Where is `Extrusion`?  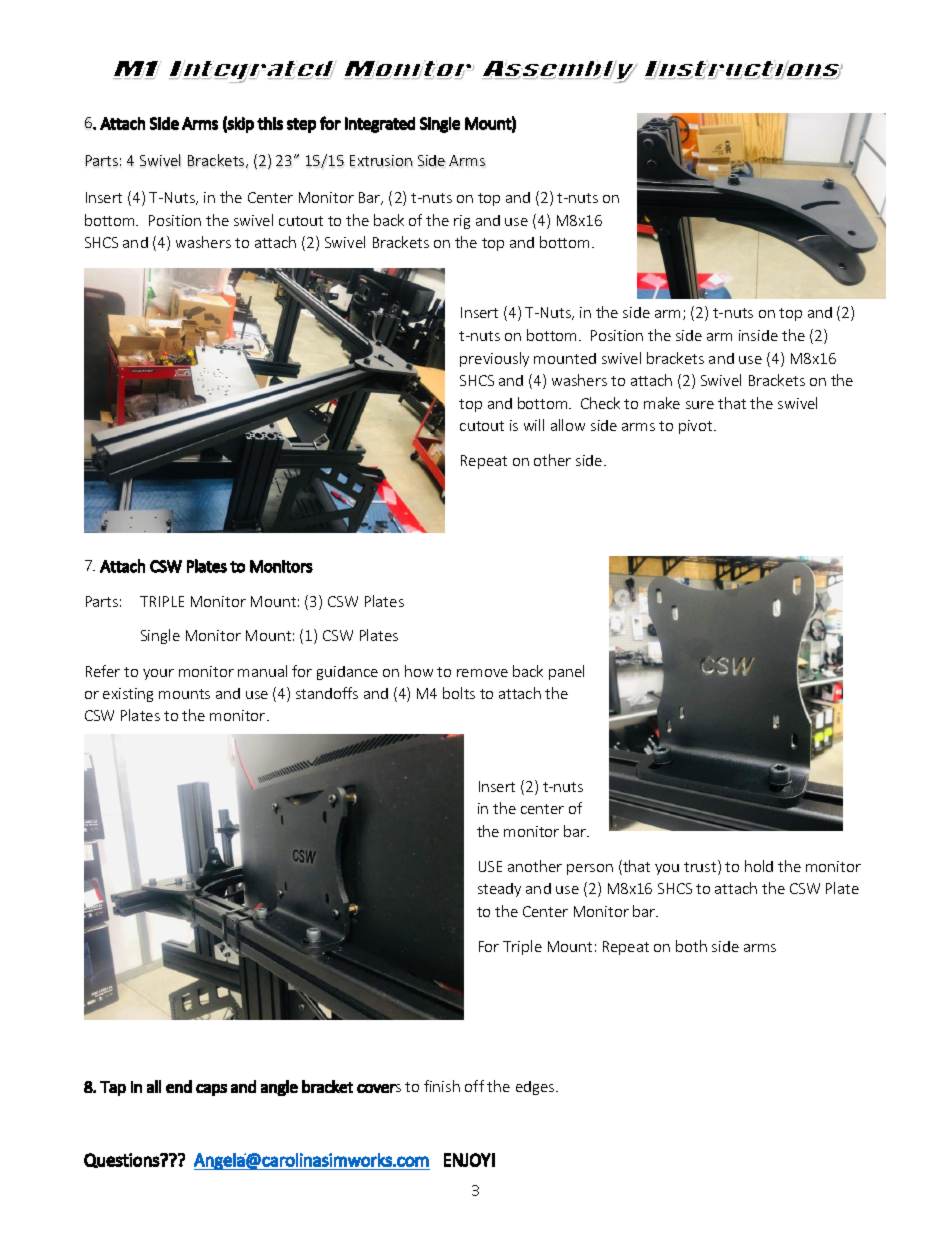
Extrusion is located at coordinates (381, 160).
